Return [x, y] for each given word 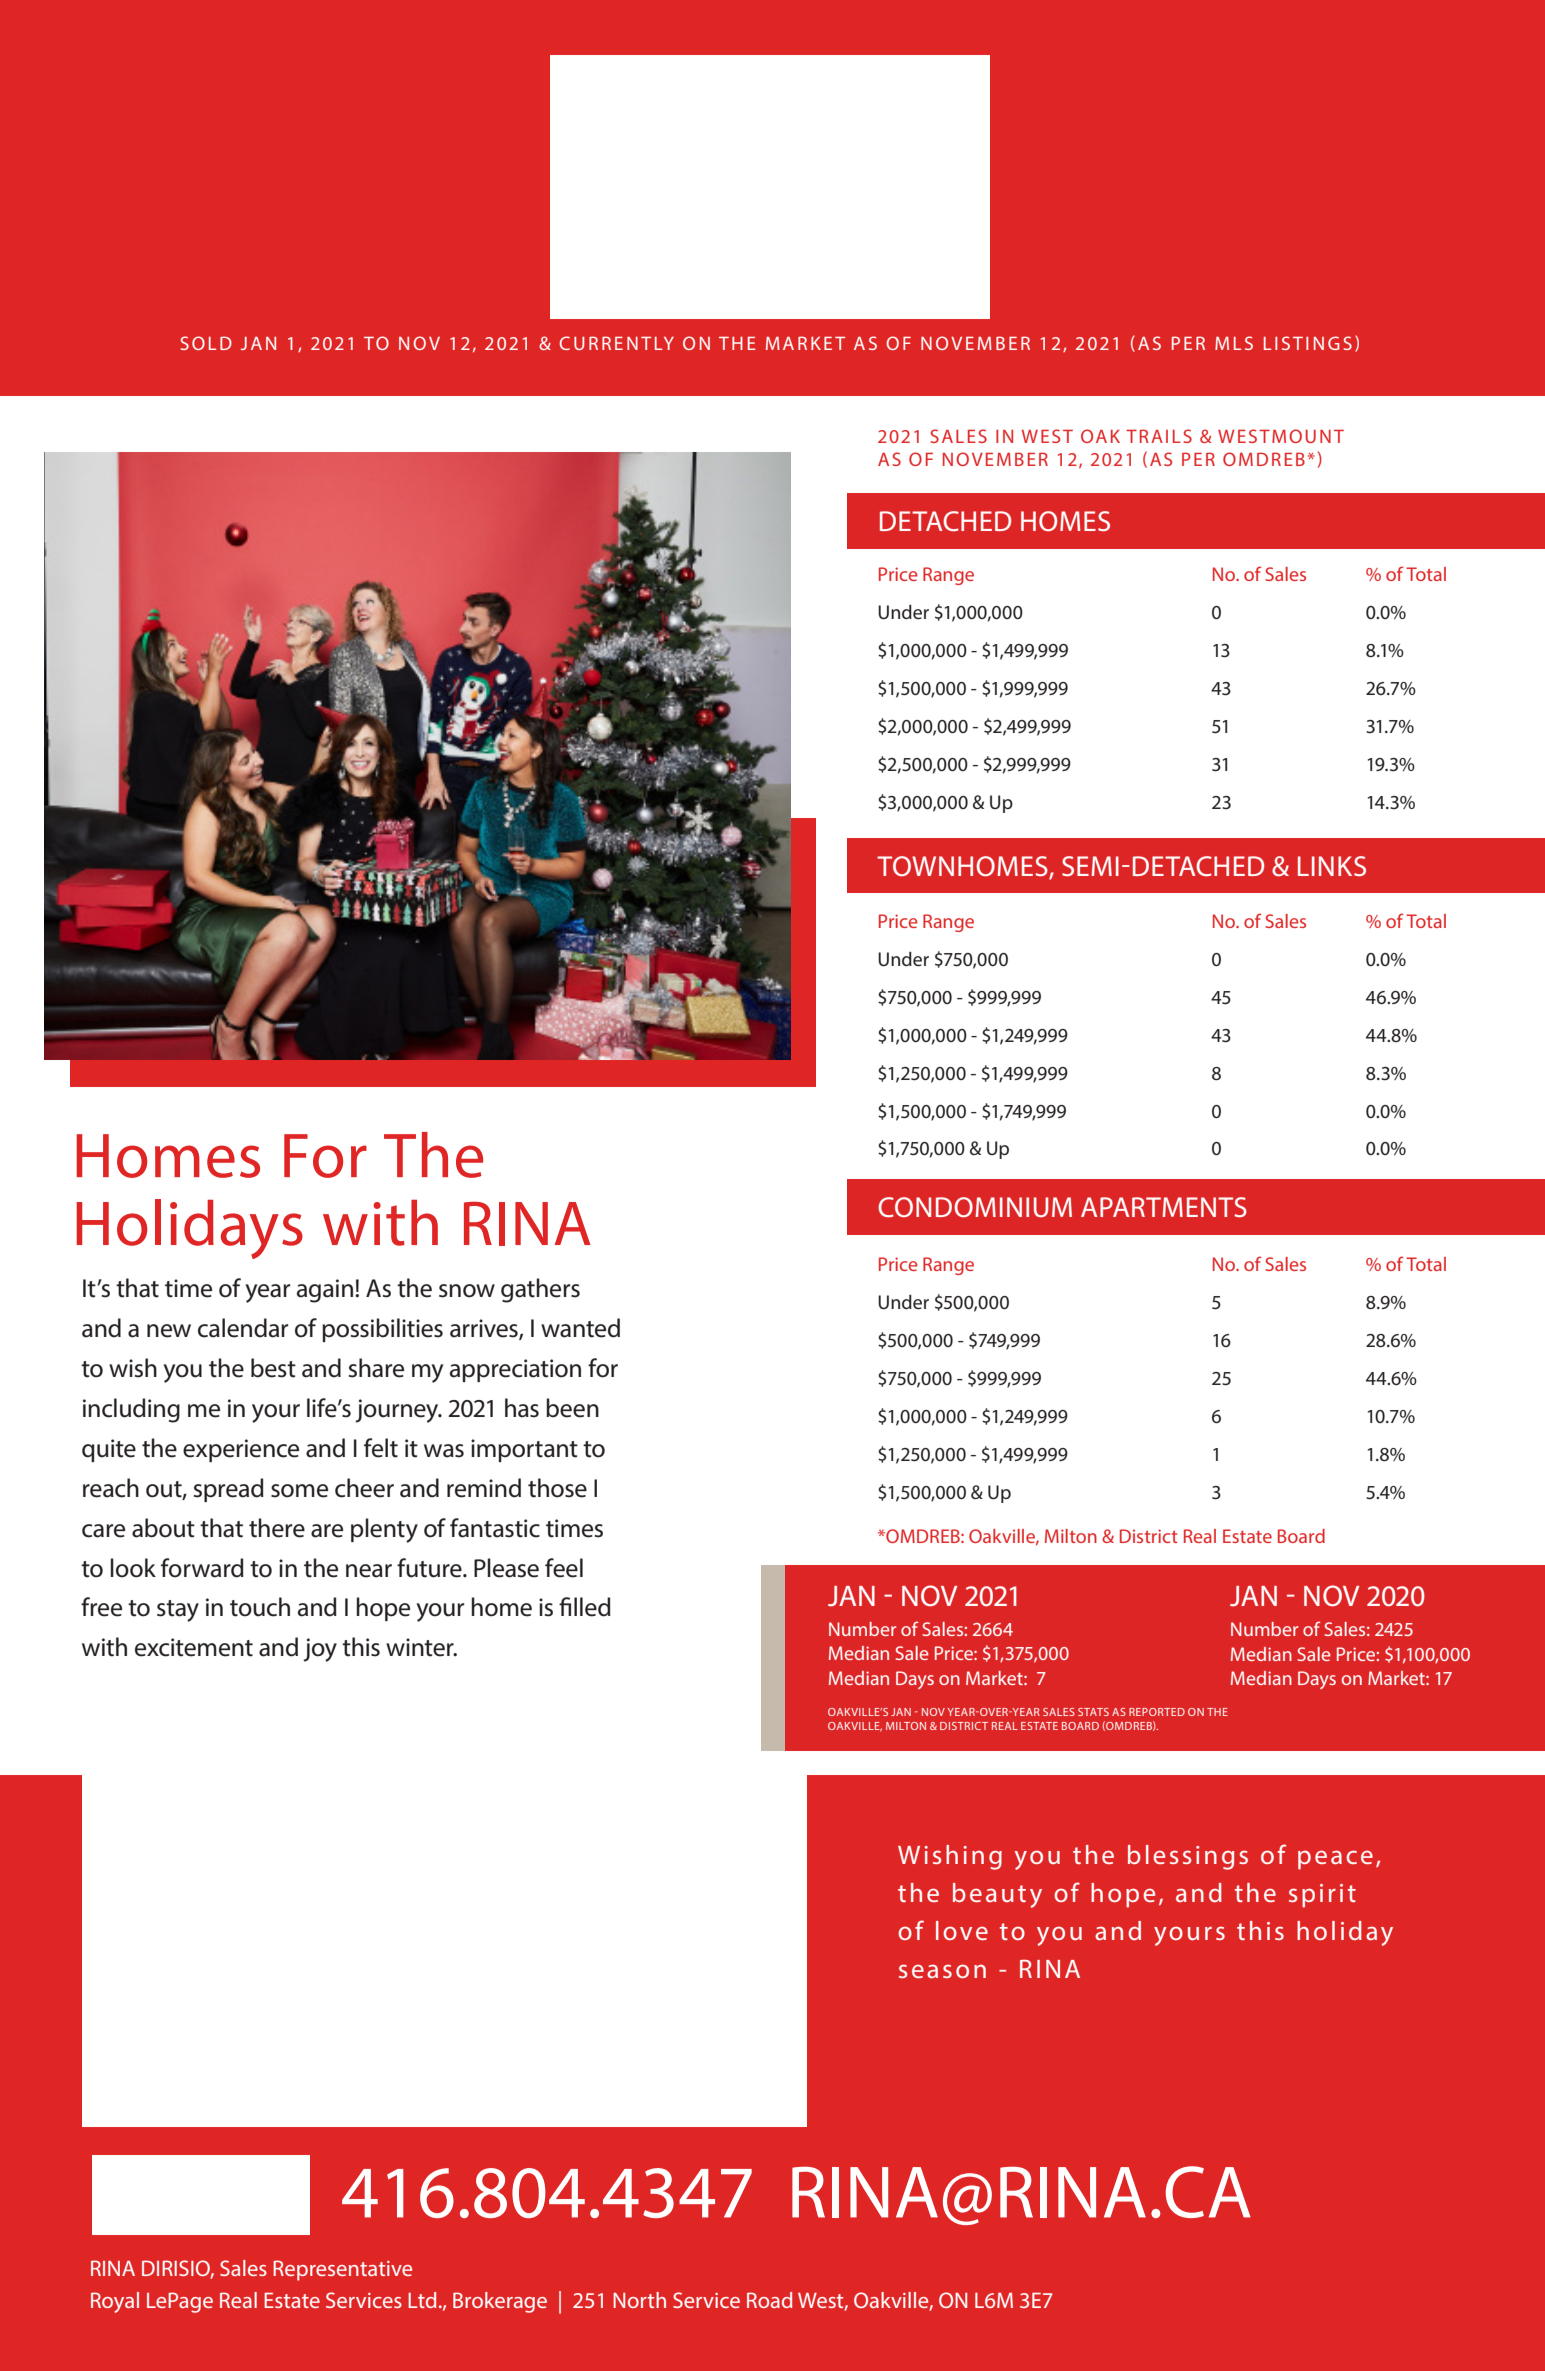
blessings [1188, 1857]
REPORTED [1157, 1712]
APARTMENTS [1164, 1207]
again [325, 1291]
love [962, 1930]
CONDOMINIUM [975, 1207]
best [273, 1368]
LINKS [1332, 866]
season [942, 1971]
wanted [580, 1328]
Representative [342, 2270]
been [572, 1408]
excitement [194, 1647]
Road [769, 2300]
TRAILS [1159, 436]
